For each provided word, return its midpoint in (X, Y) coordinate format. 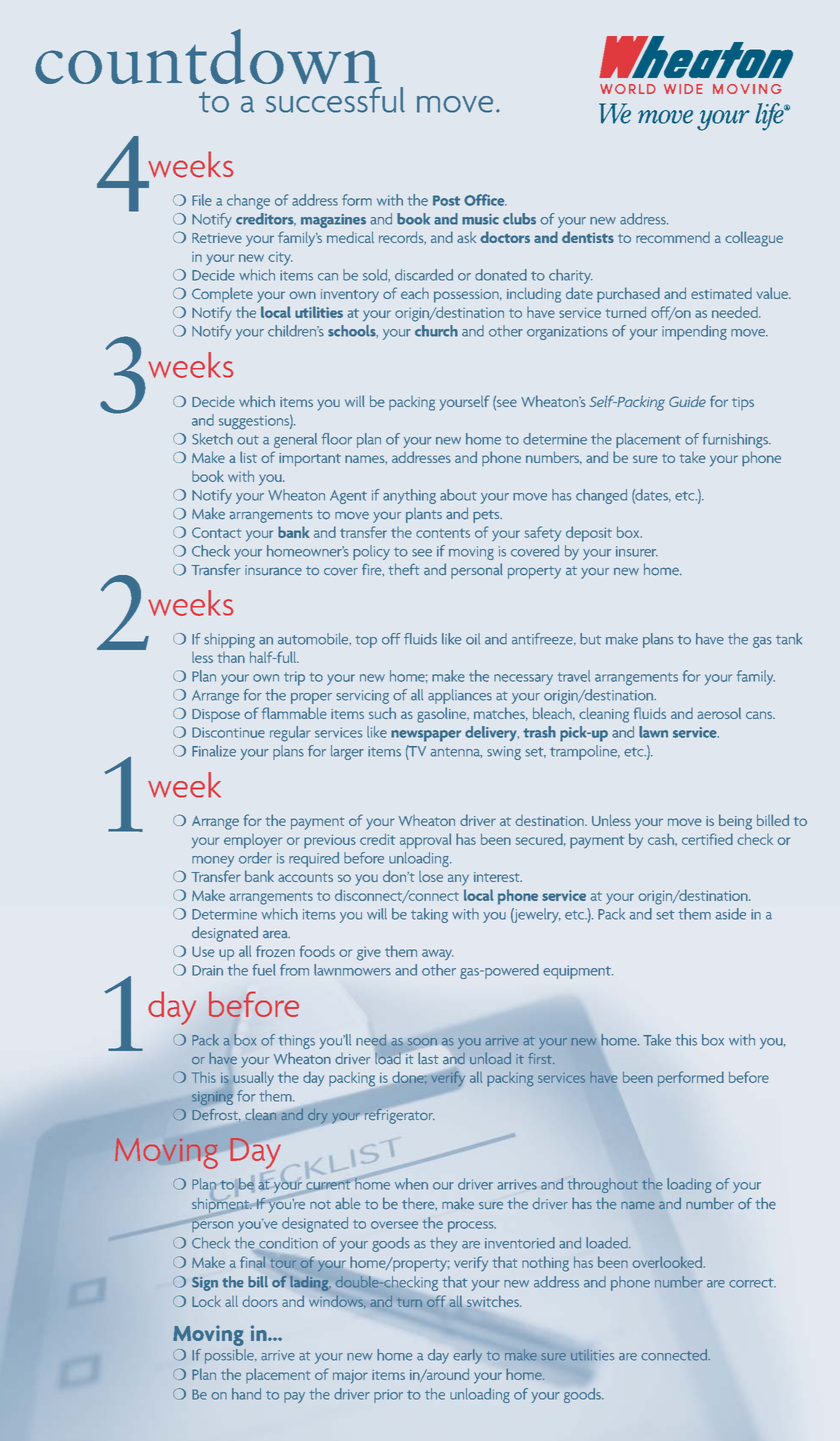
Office (485, 200)
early (468, 1356)
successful (335, 100)
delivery (492, 733)
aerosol (719, 713)
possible (230, 1356)
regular (290, 734)
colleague (754, 239)
